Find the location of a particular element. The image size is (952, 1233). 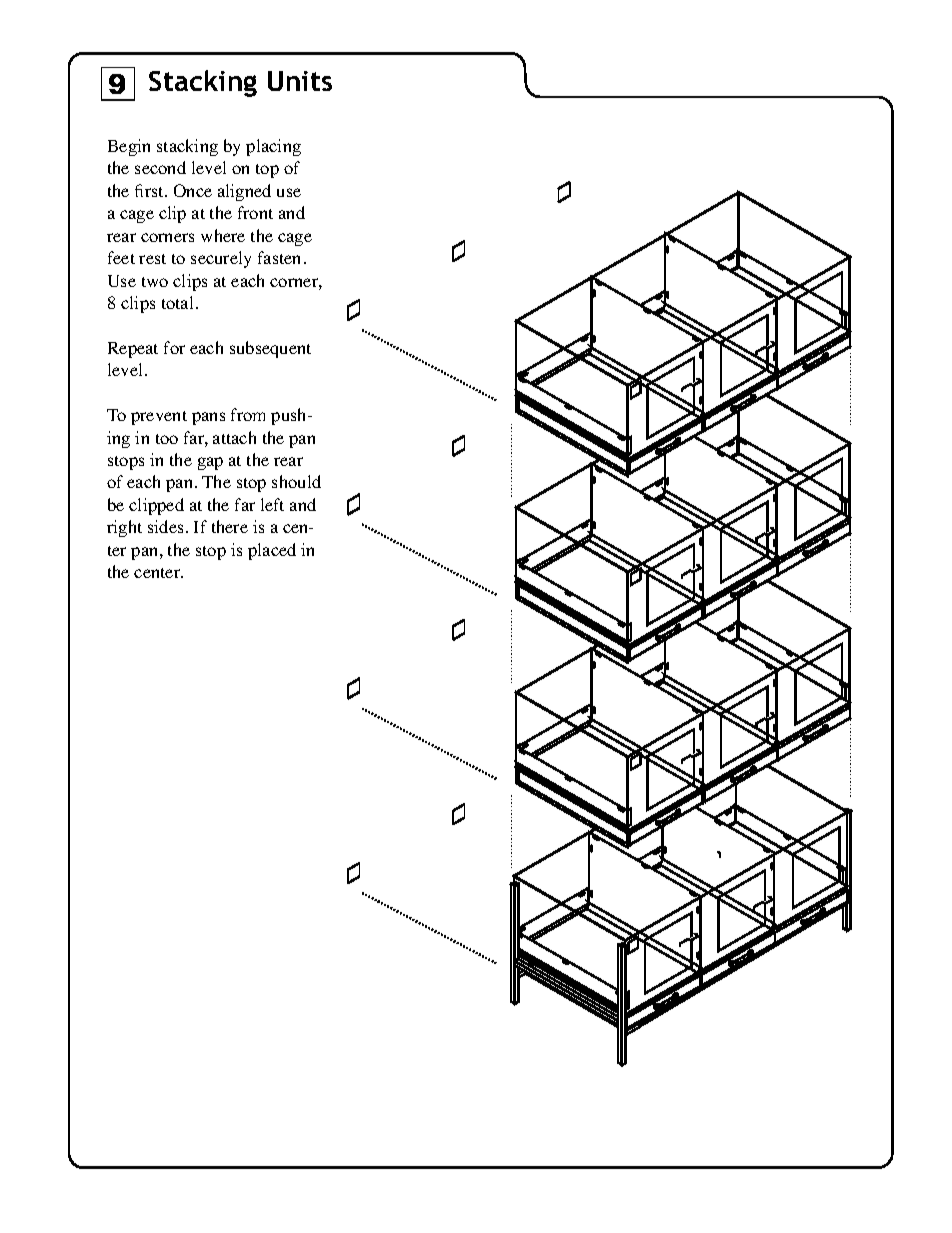

Begin is located at coordinates (129, 147).
